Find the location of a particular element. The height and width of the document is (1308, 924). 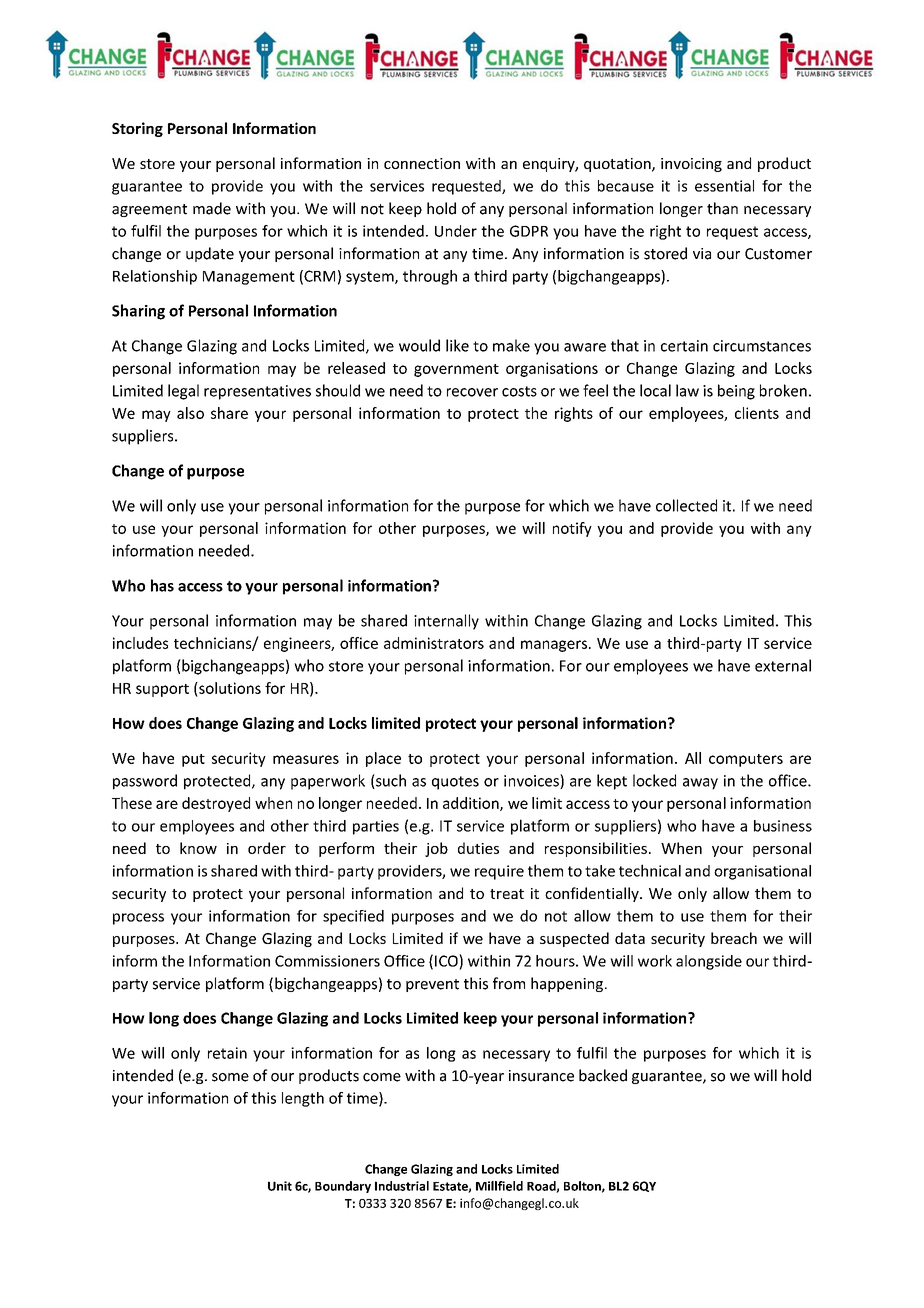

has is located at coordinates (162, 585).
